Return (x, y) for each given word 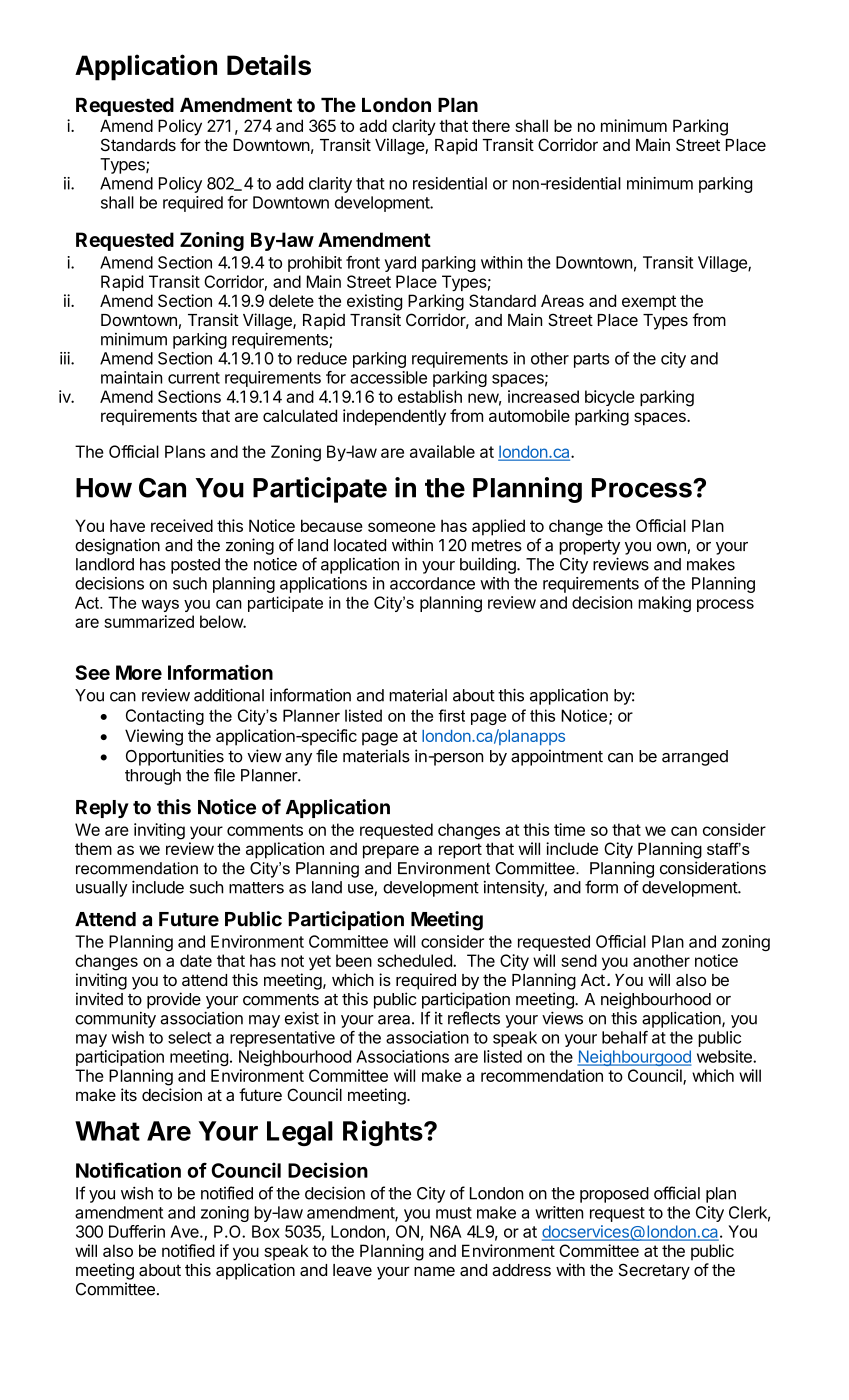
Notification (128, 1170)
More (139, 672)
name (434, 1271)
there (491, 125)
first (451, 715)
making (664, 604)
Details (269, 64)
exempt (649, 303)
